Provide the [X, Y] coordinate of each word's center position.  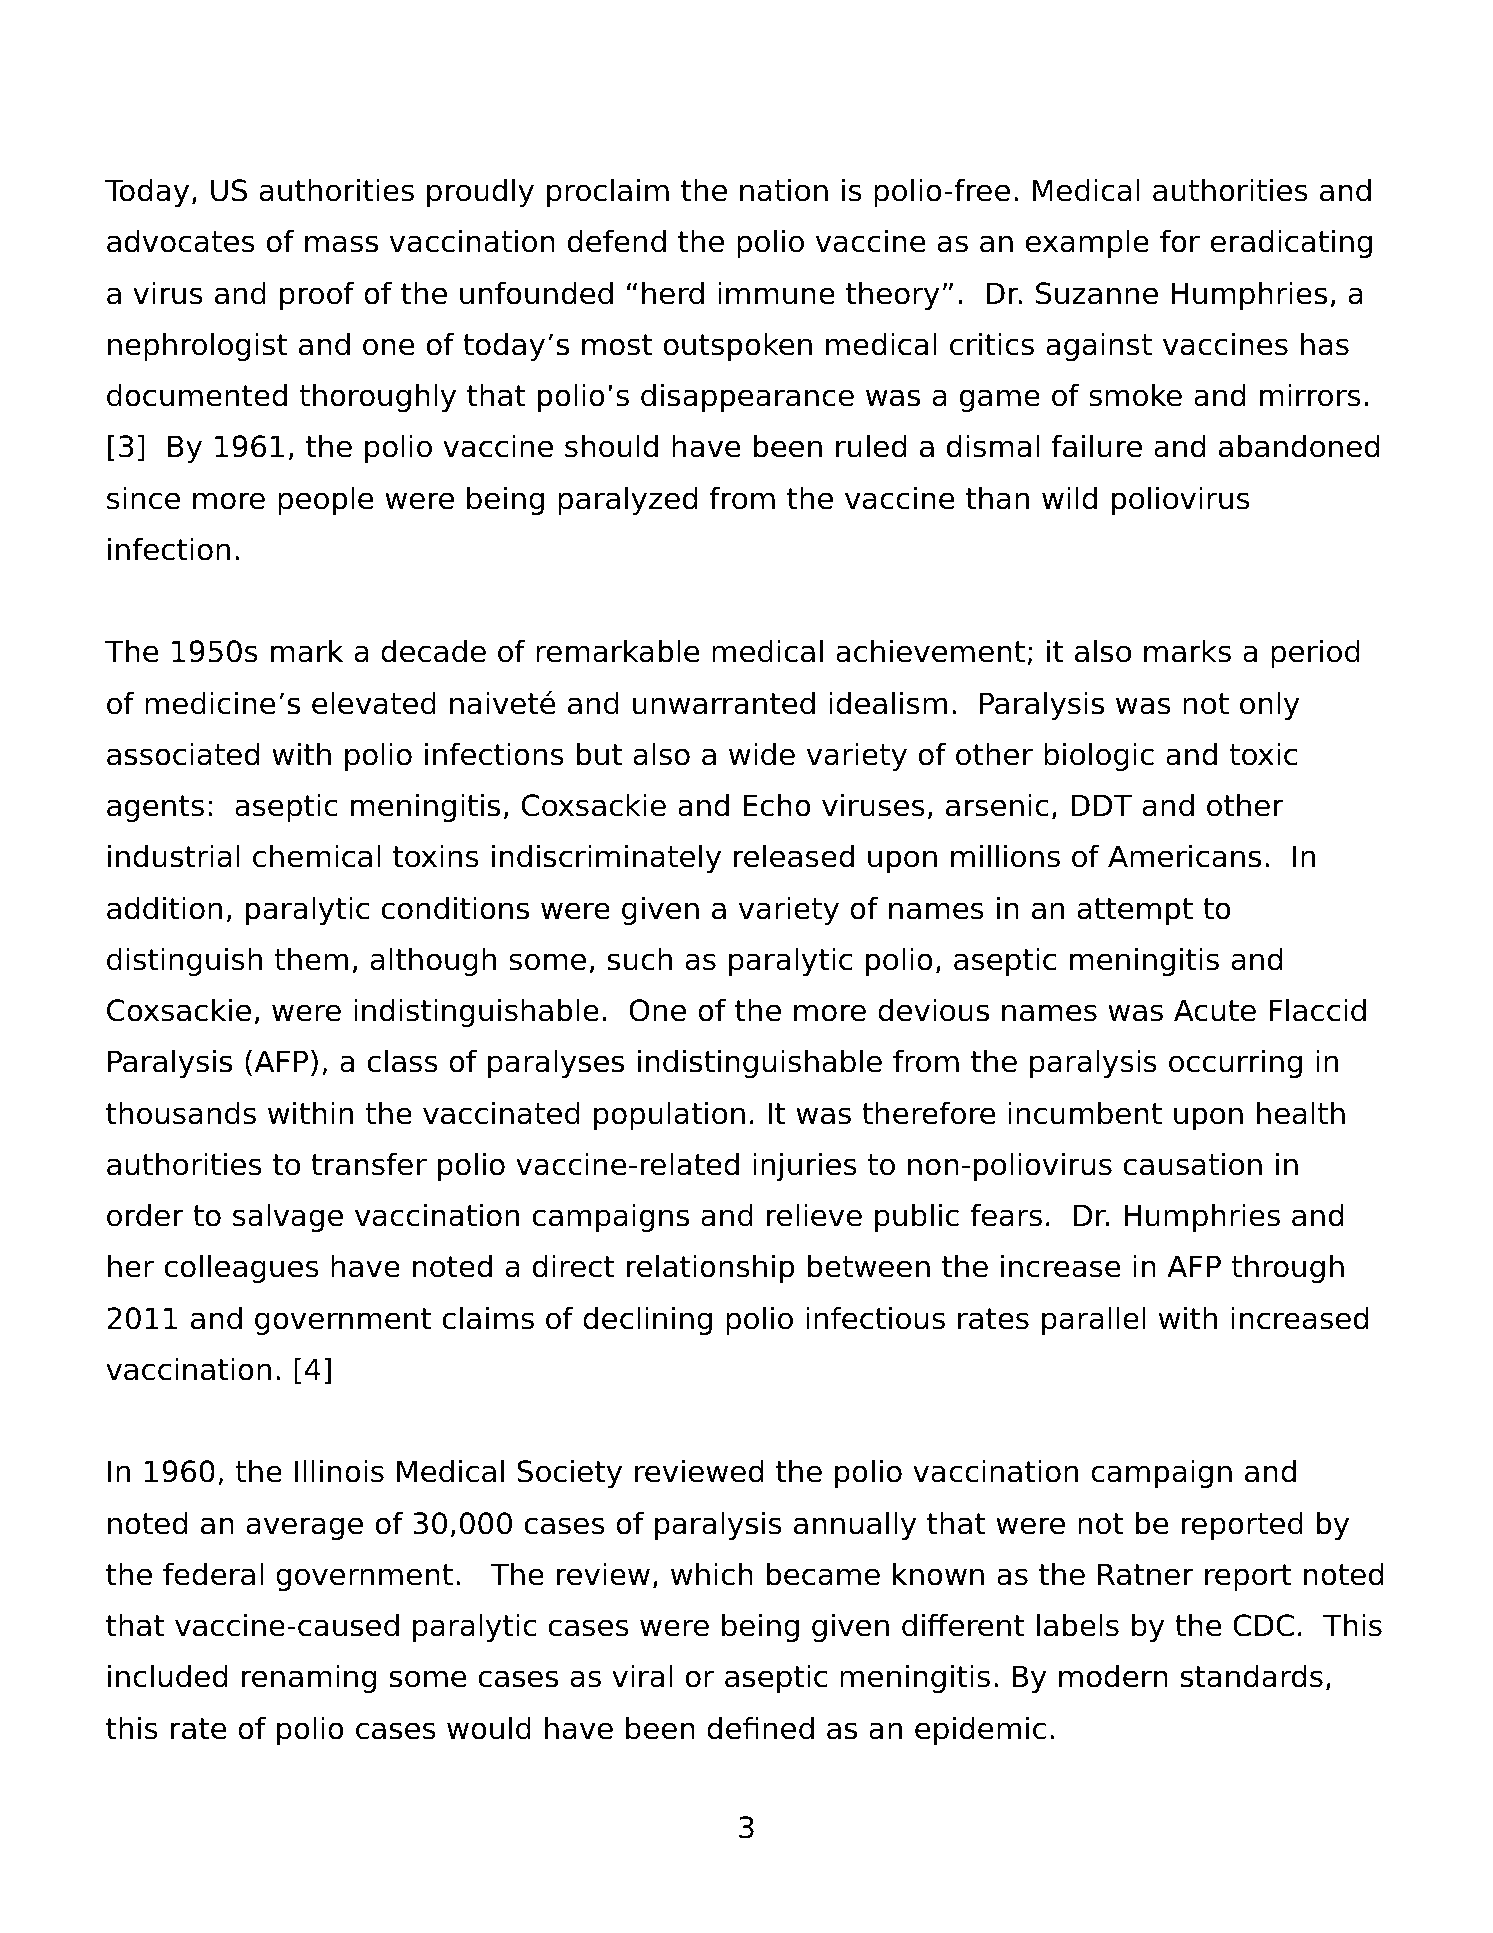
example [1087, 243]
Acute [1215, 1010]
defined [760, 1728]
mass [341, 244]
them [311, 959]
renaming [309, 1678]
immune [776, 293]
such [640, 959]
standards [1252, 1676]
